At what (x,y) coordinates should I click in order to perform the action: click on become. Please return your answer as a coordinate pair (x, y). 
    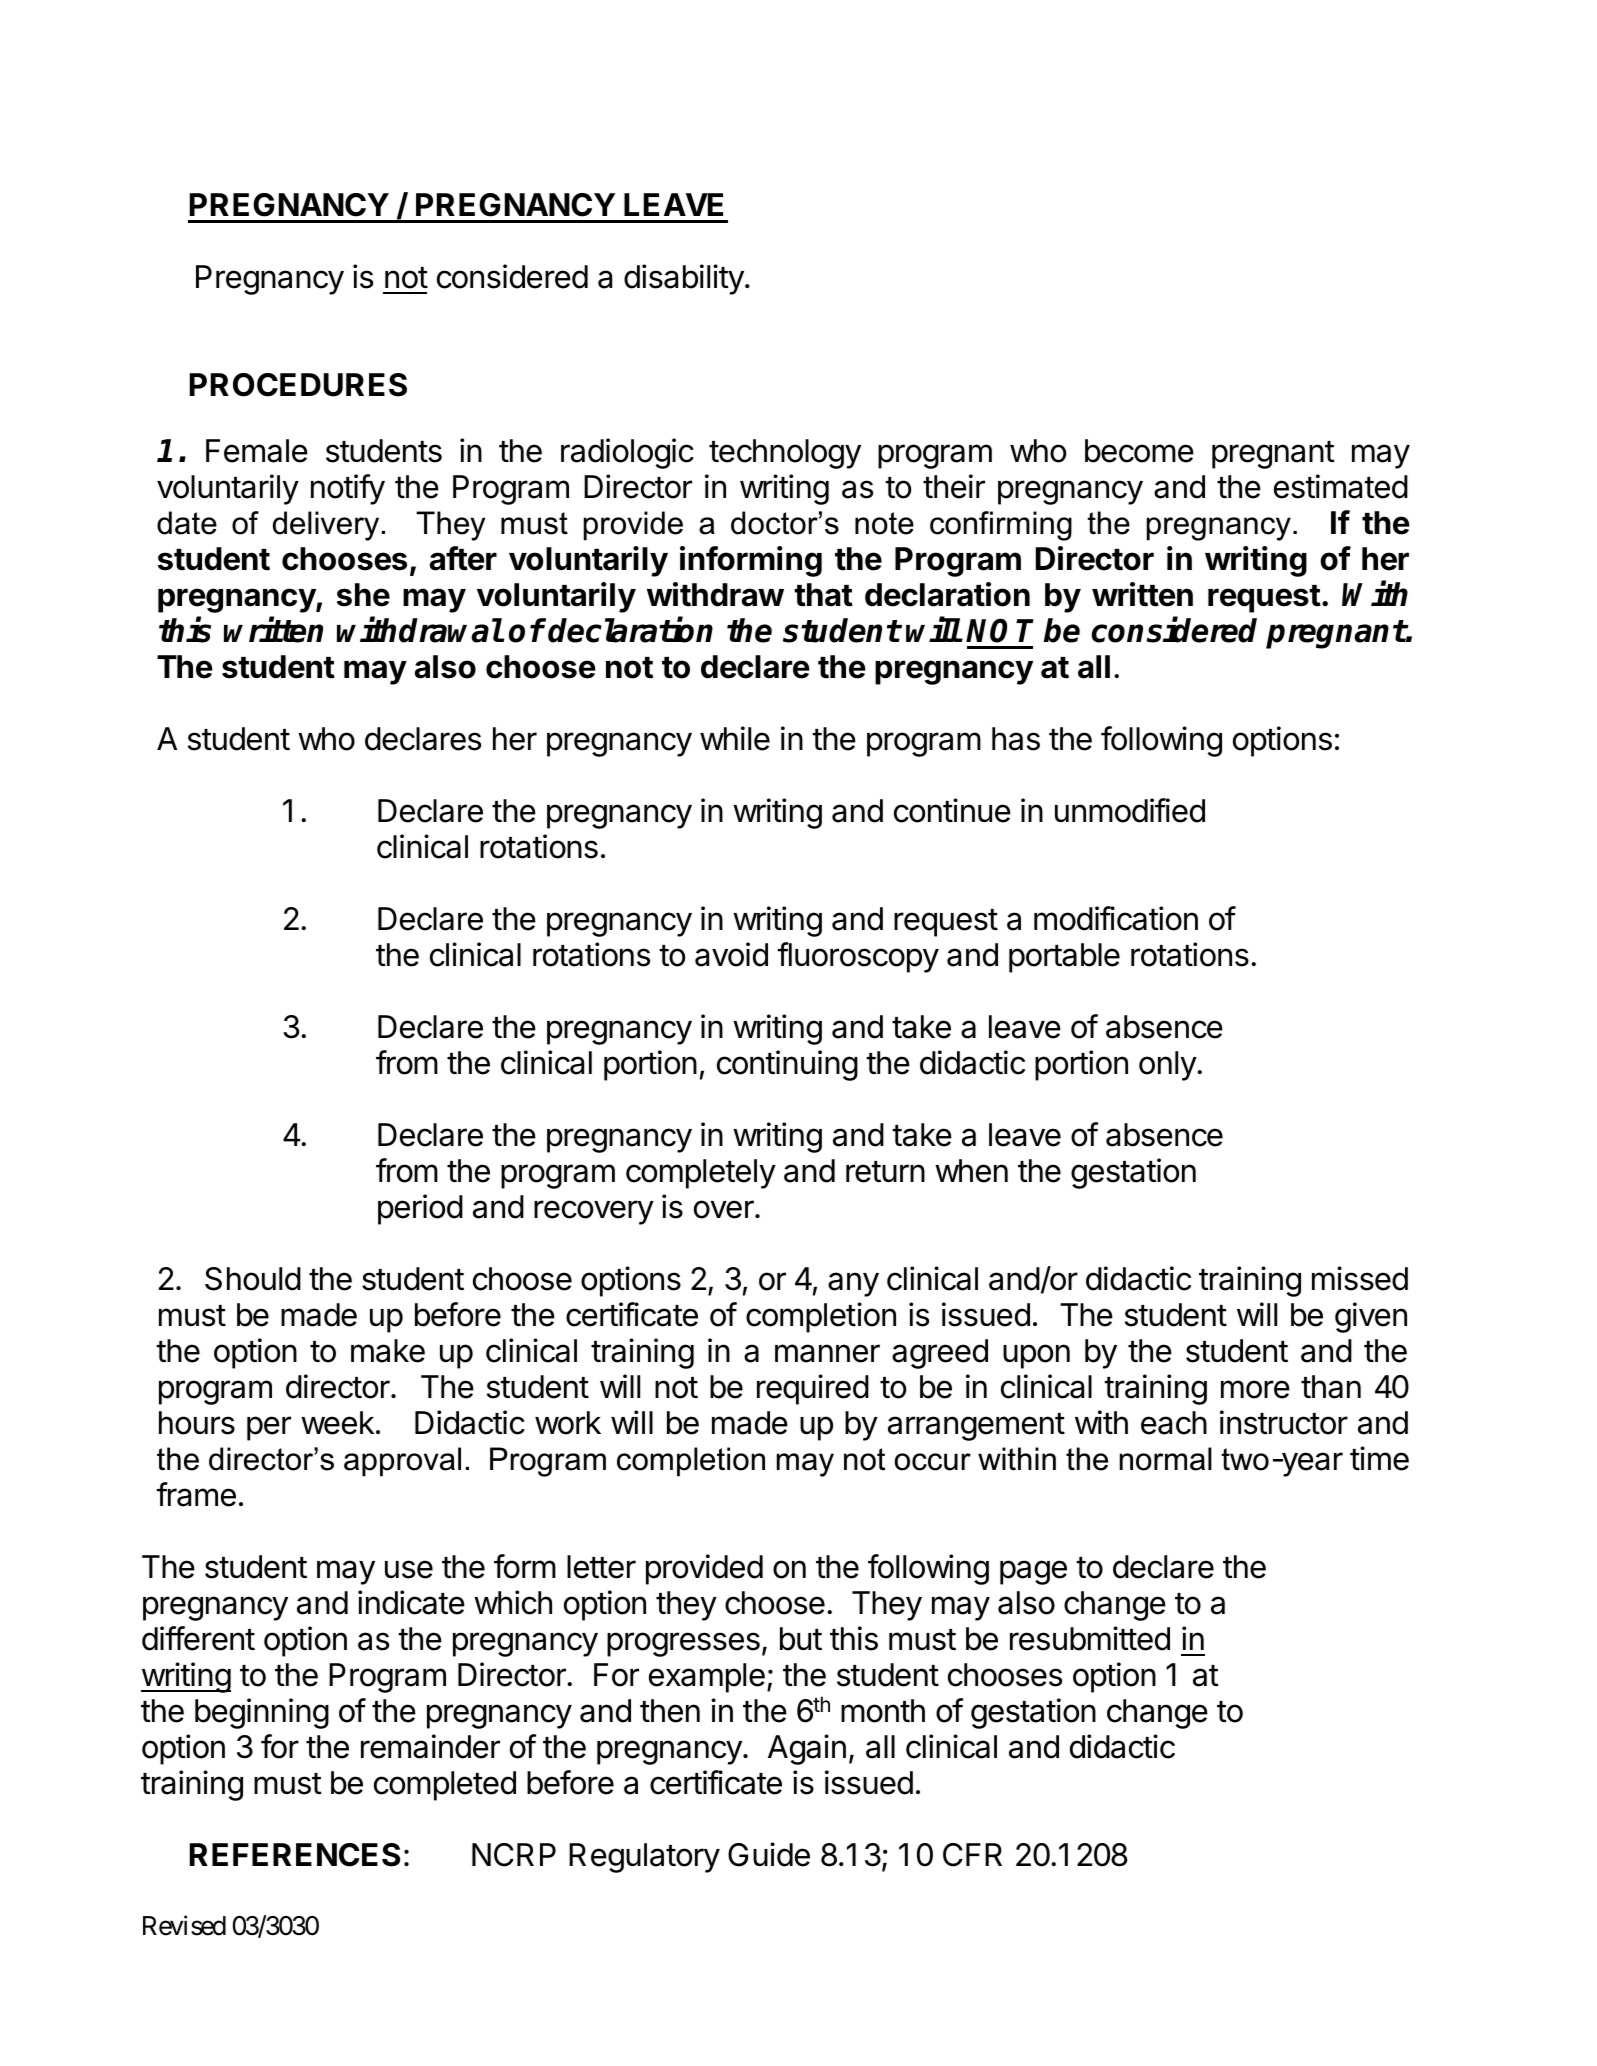
    Looking at the image, I should click on (1139, 451).
